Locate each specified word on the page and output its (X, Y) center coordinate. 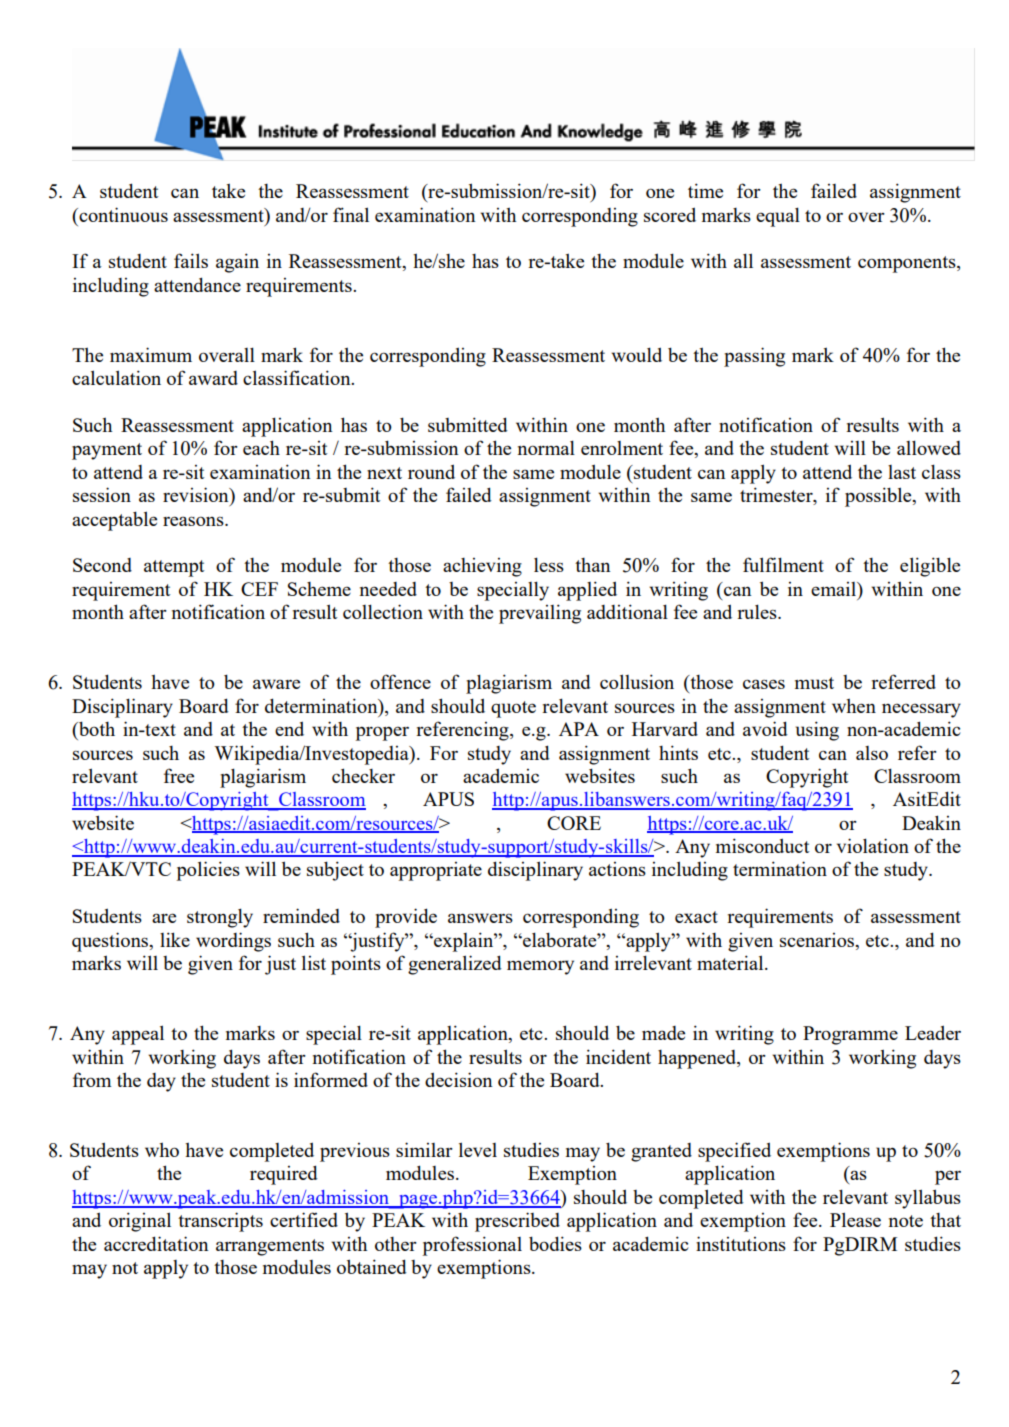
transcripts (220, 1222)
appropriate (436, 871)
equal (778, 217)
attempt (174, 568)
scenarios (818, 940)
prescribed (517, 1222)
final (351, 214)
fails (191, 260)
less (549, 564)
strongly (220, 918)
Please (855, 1219)
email (834, 589)
